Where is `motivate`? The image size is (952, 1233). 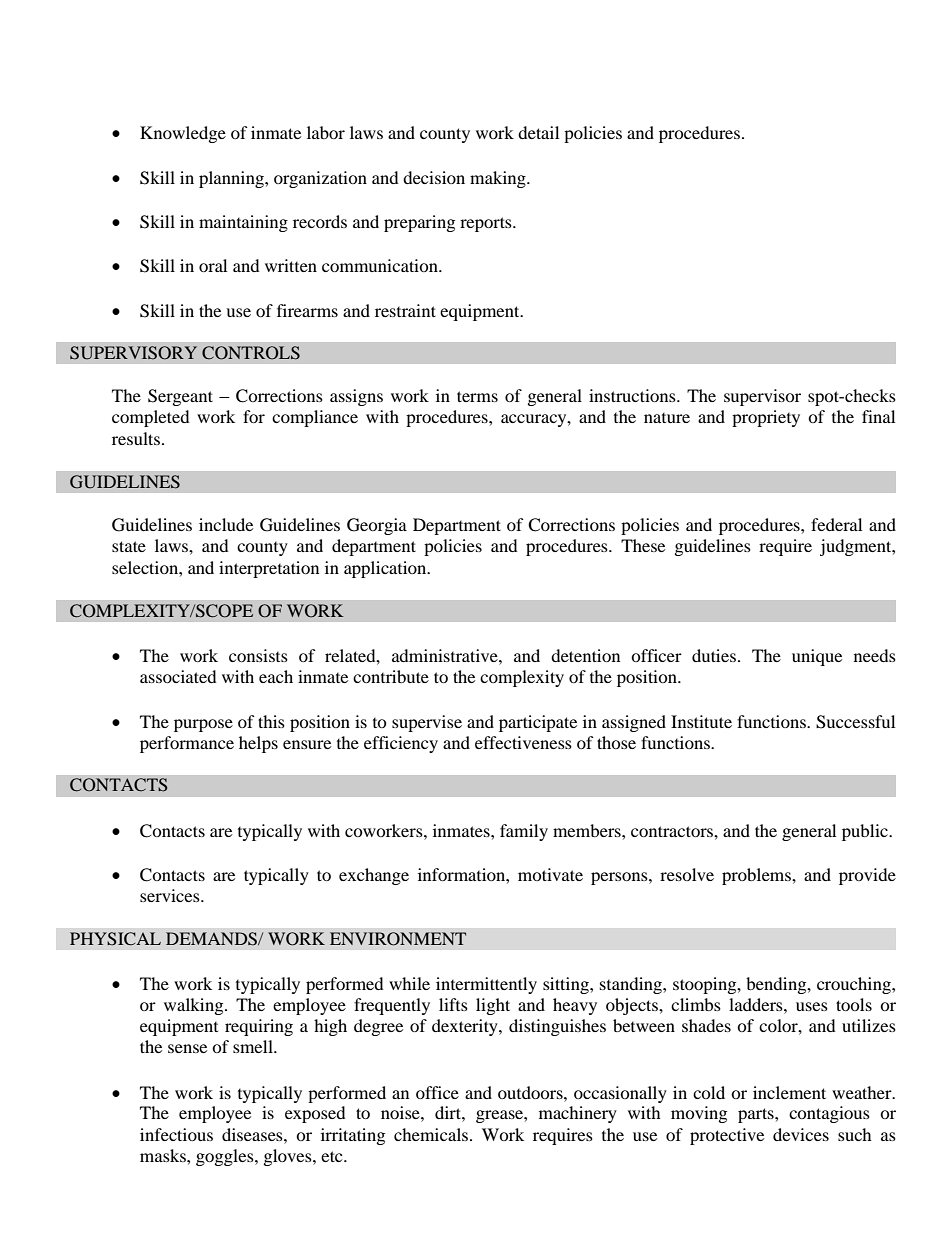
motivate is located at coordinates (550, 874).
